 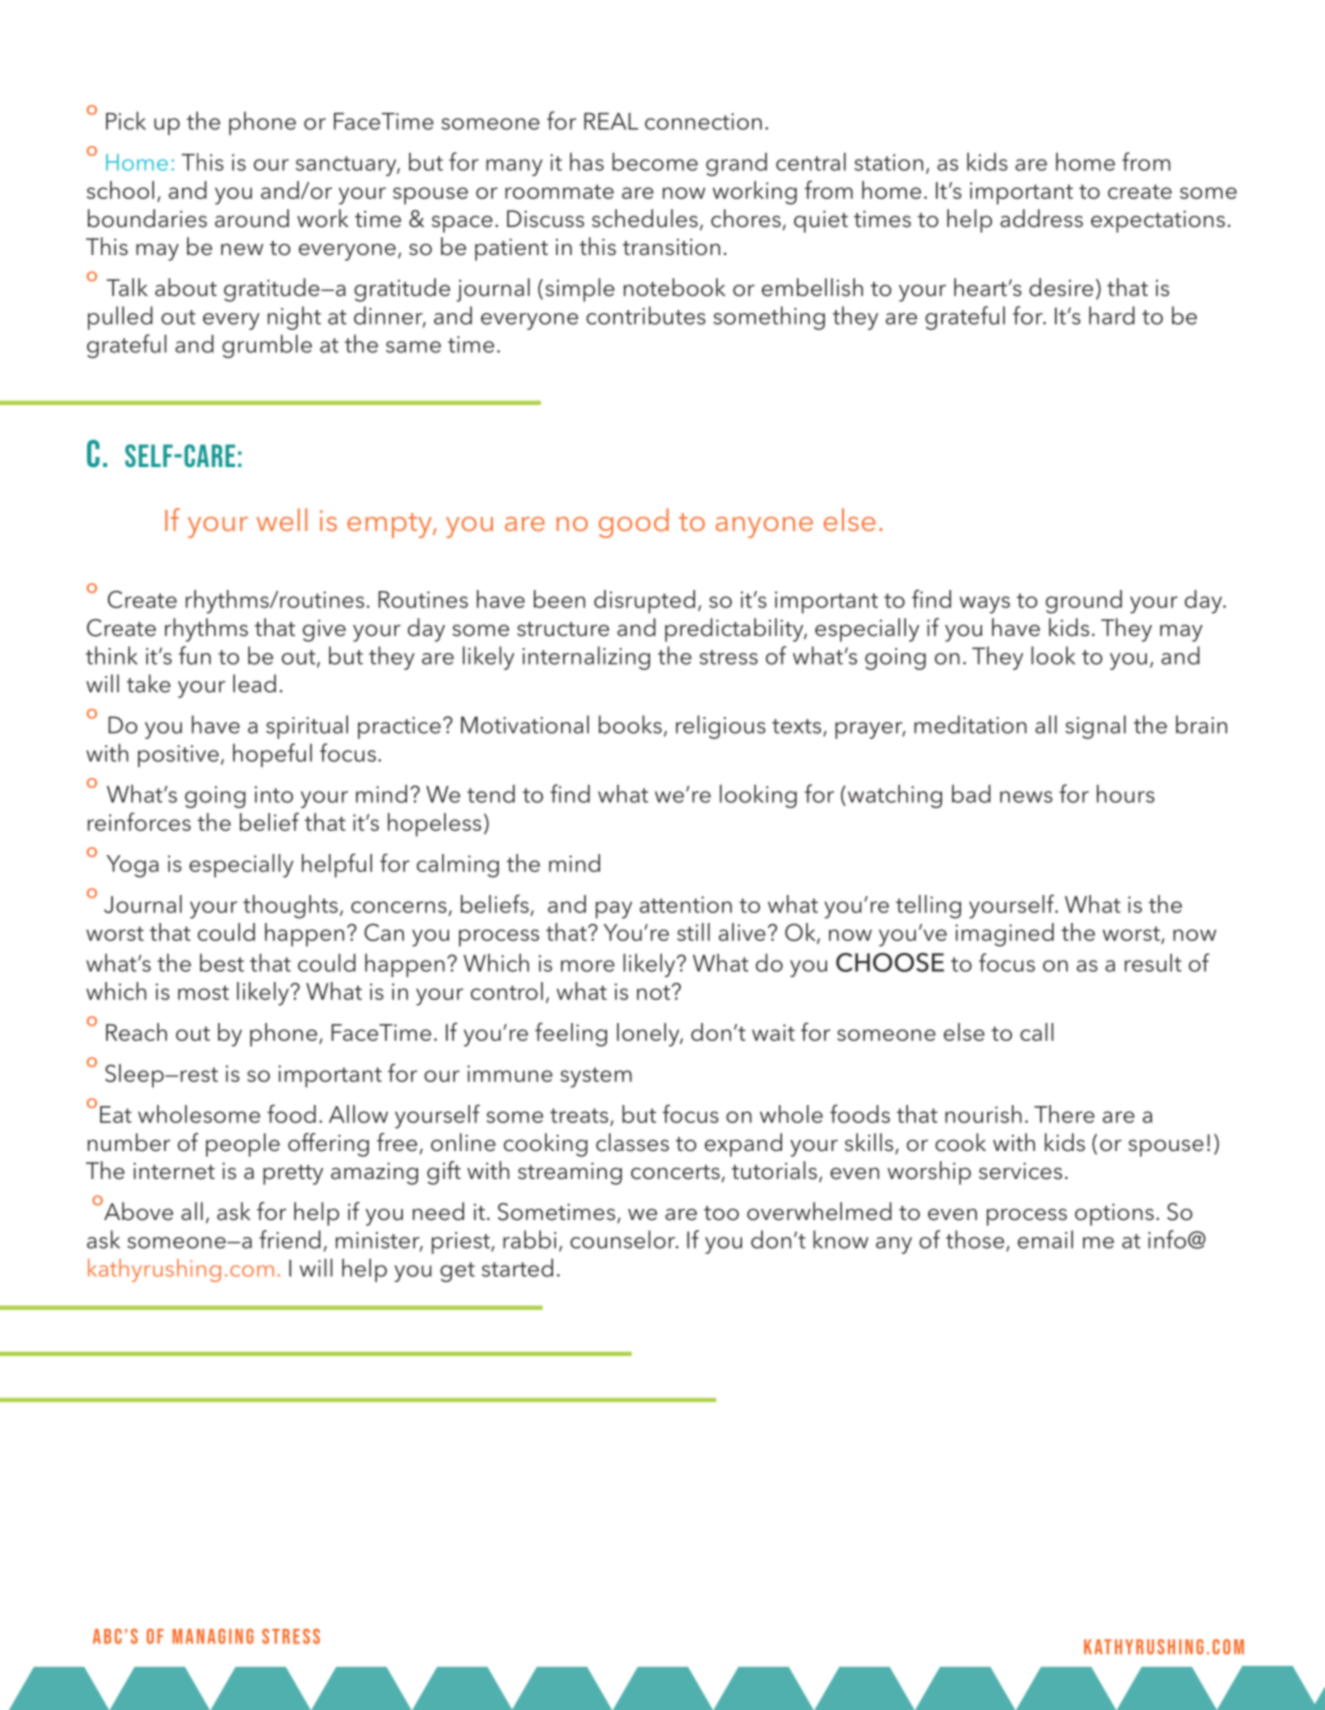 I want to click on Managing, so click(x=213, y=1636).
